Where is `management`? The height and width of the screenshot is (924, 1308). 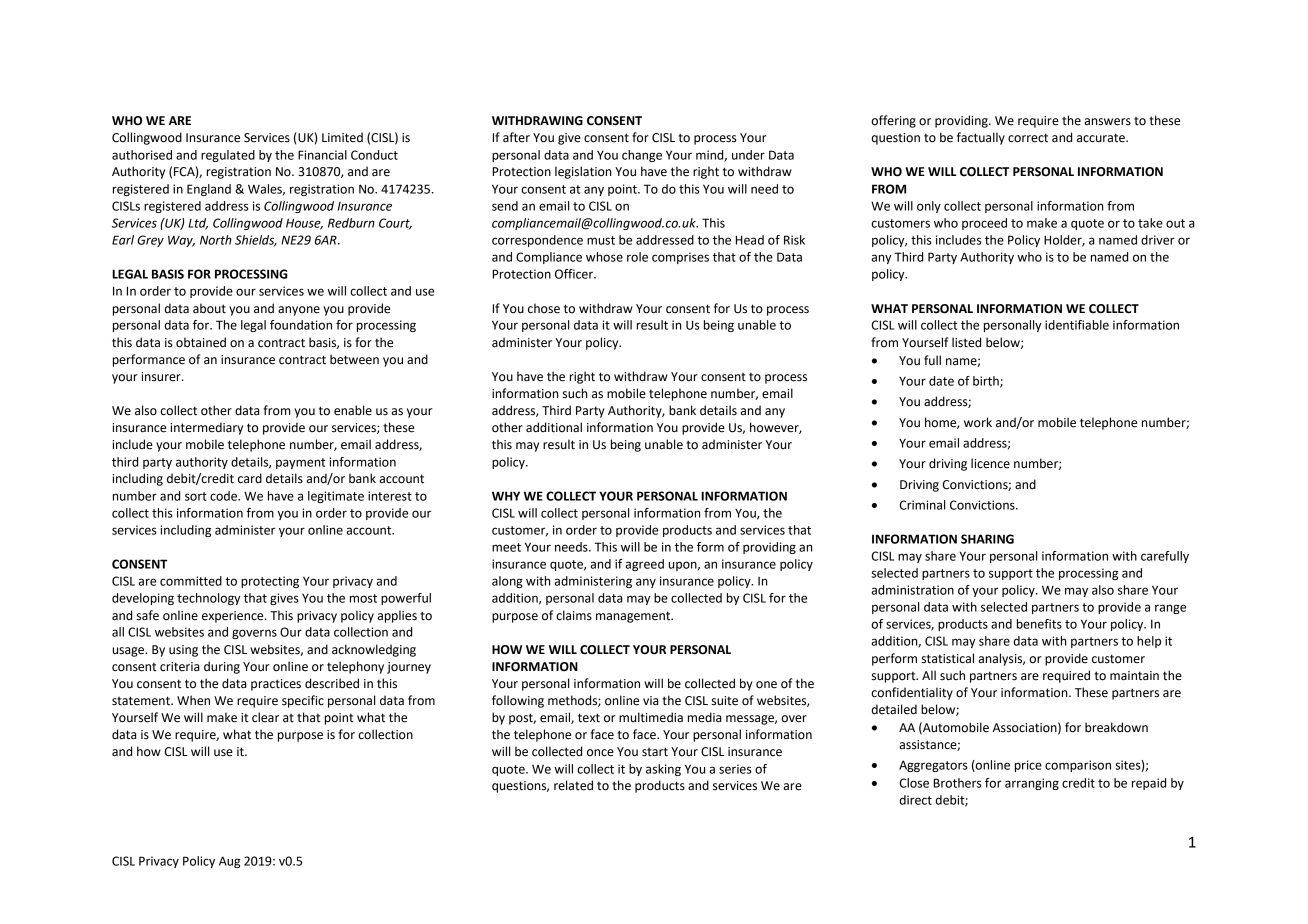
management is located at coordinates (634, 617).
